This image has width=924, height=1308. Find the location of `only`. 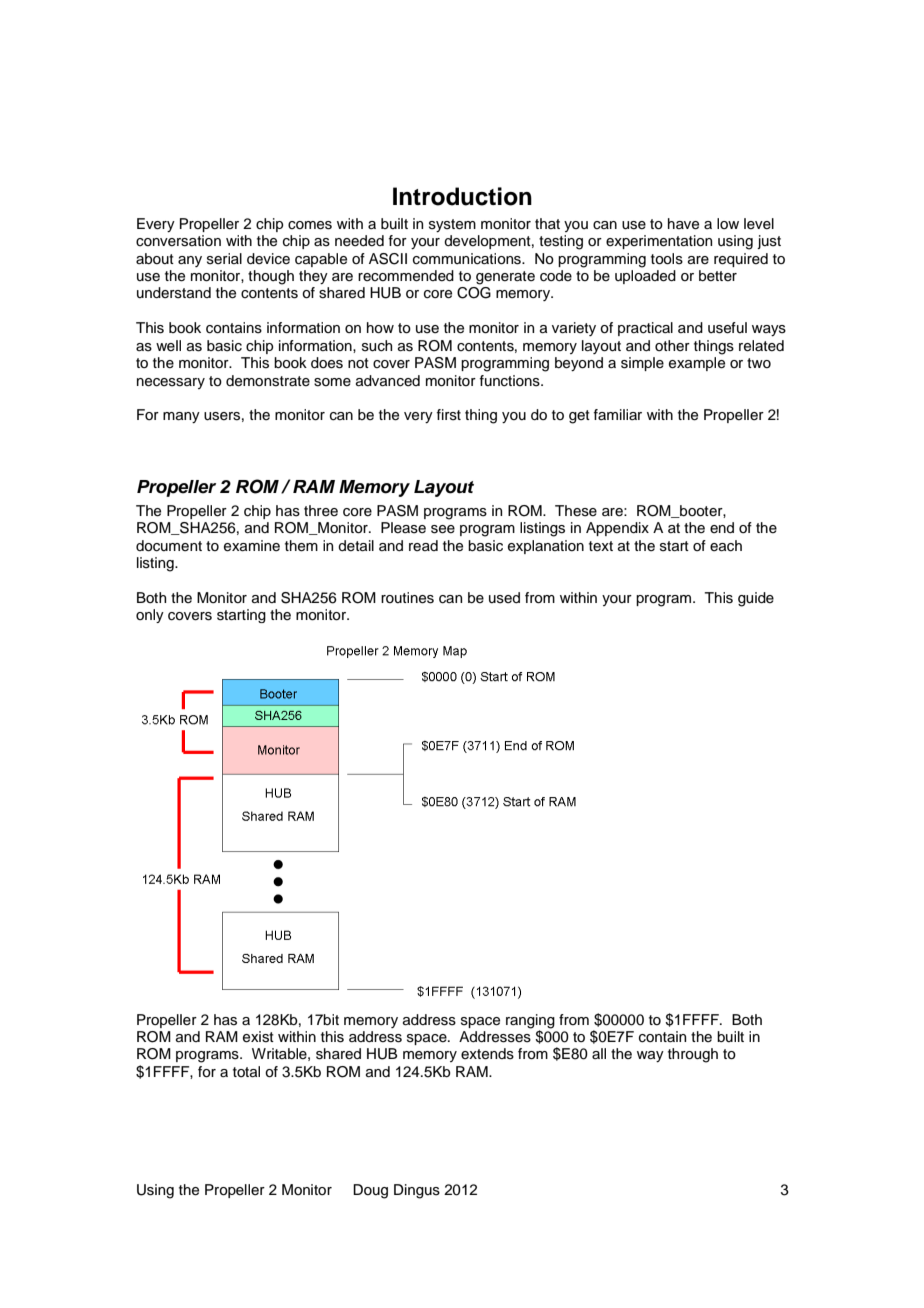

only is located at coordinates (150, 616).
